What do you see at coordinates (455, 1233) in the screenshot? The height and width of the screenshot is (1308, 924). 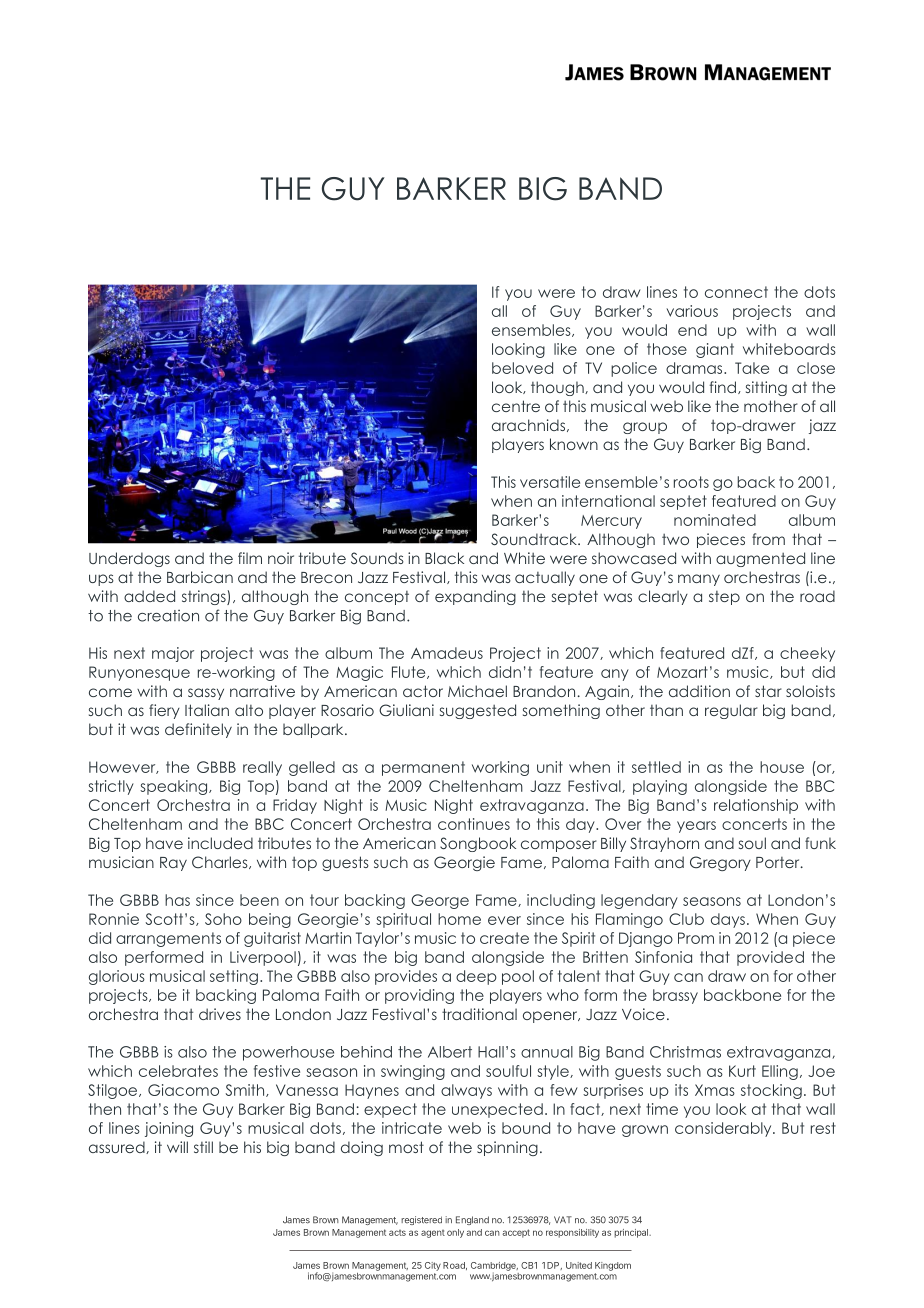 I see `only` at bounding box center [455, 1233].
